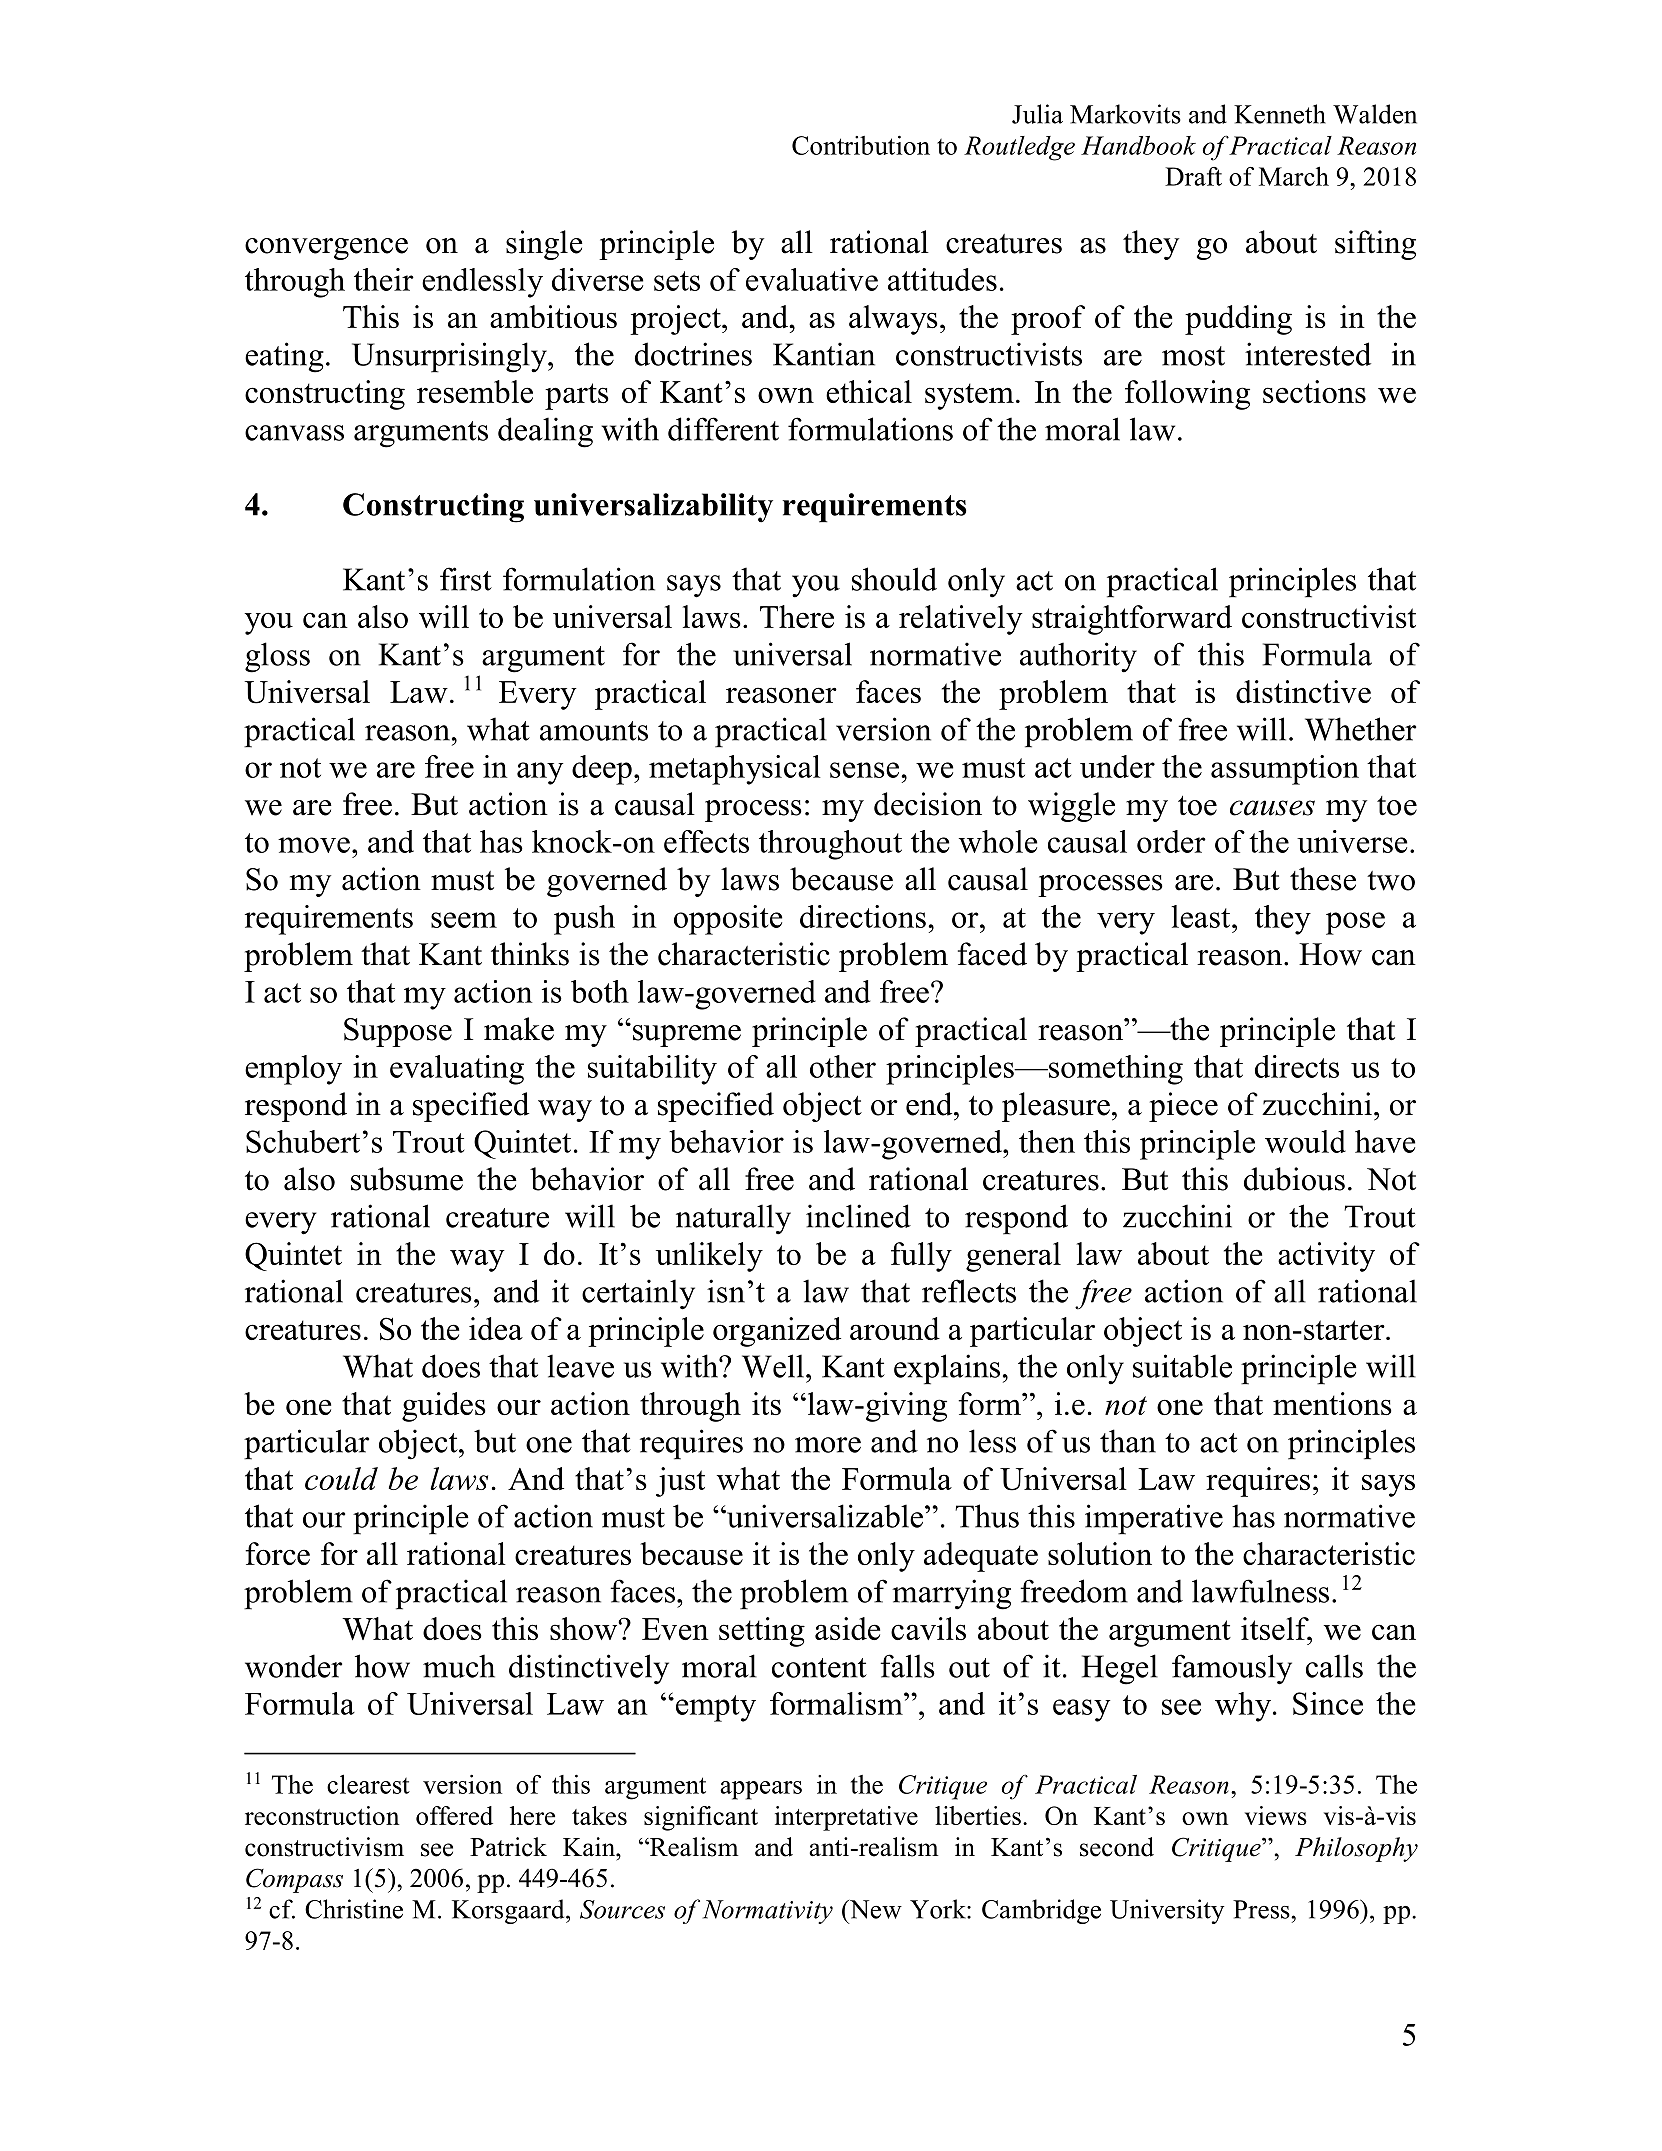 The image size is (1662, 2151). What do you see at coordinates (1326, 1257) in the image?
I see `activity` at bounding box center [1326, 1257].
